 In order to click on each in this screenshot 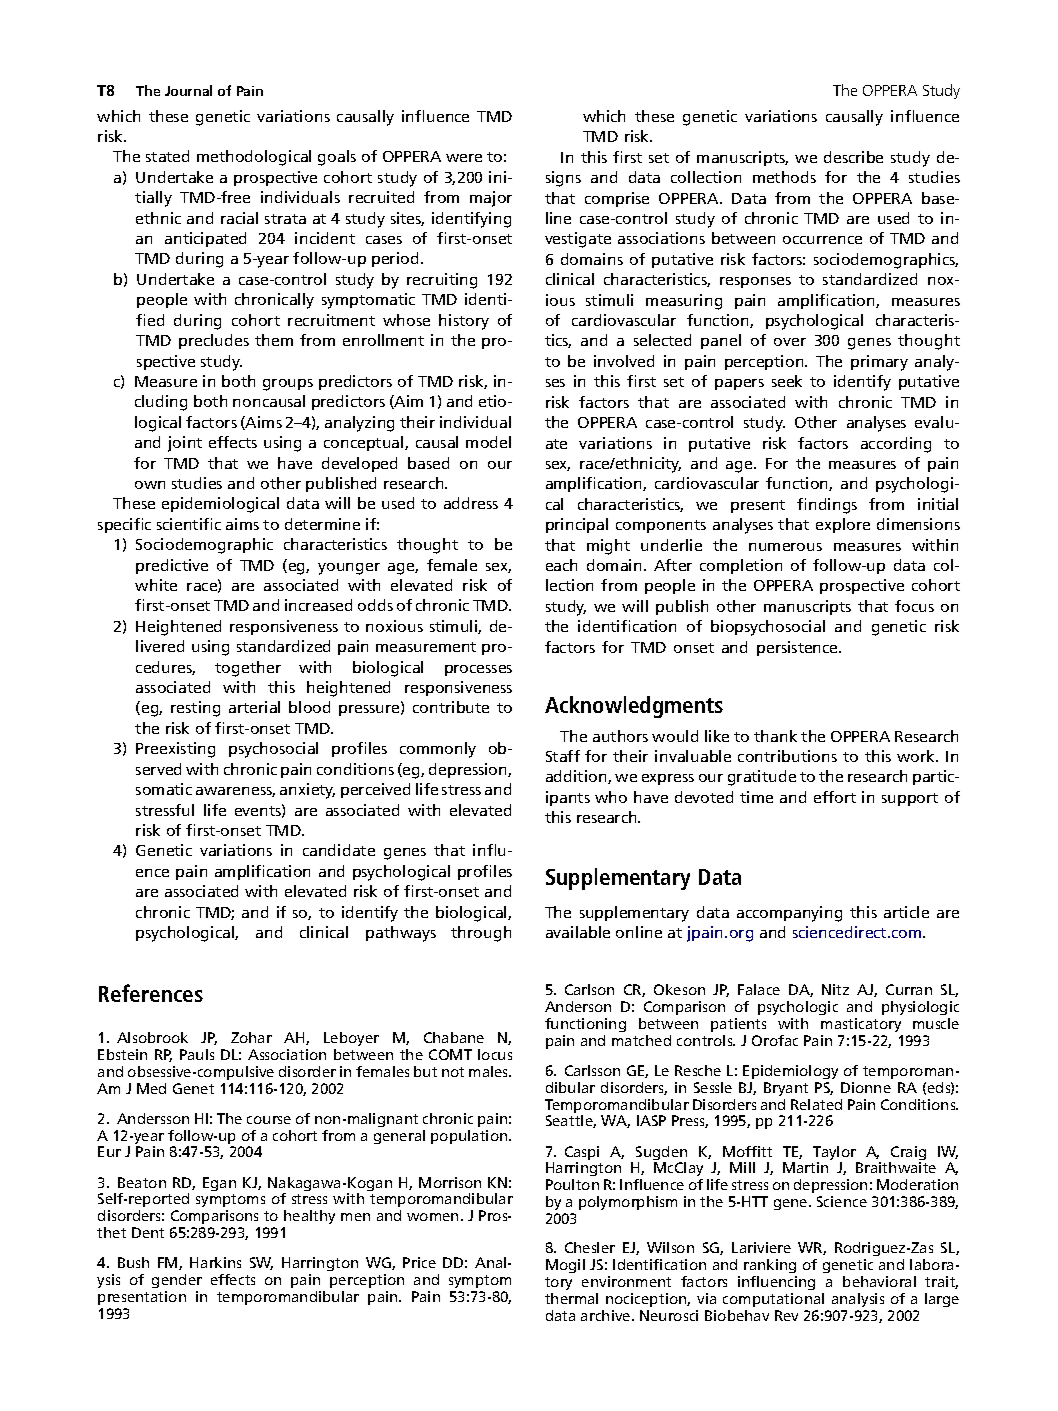, I will do `click(561, 565)`.
